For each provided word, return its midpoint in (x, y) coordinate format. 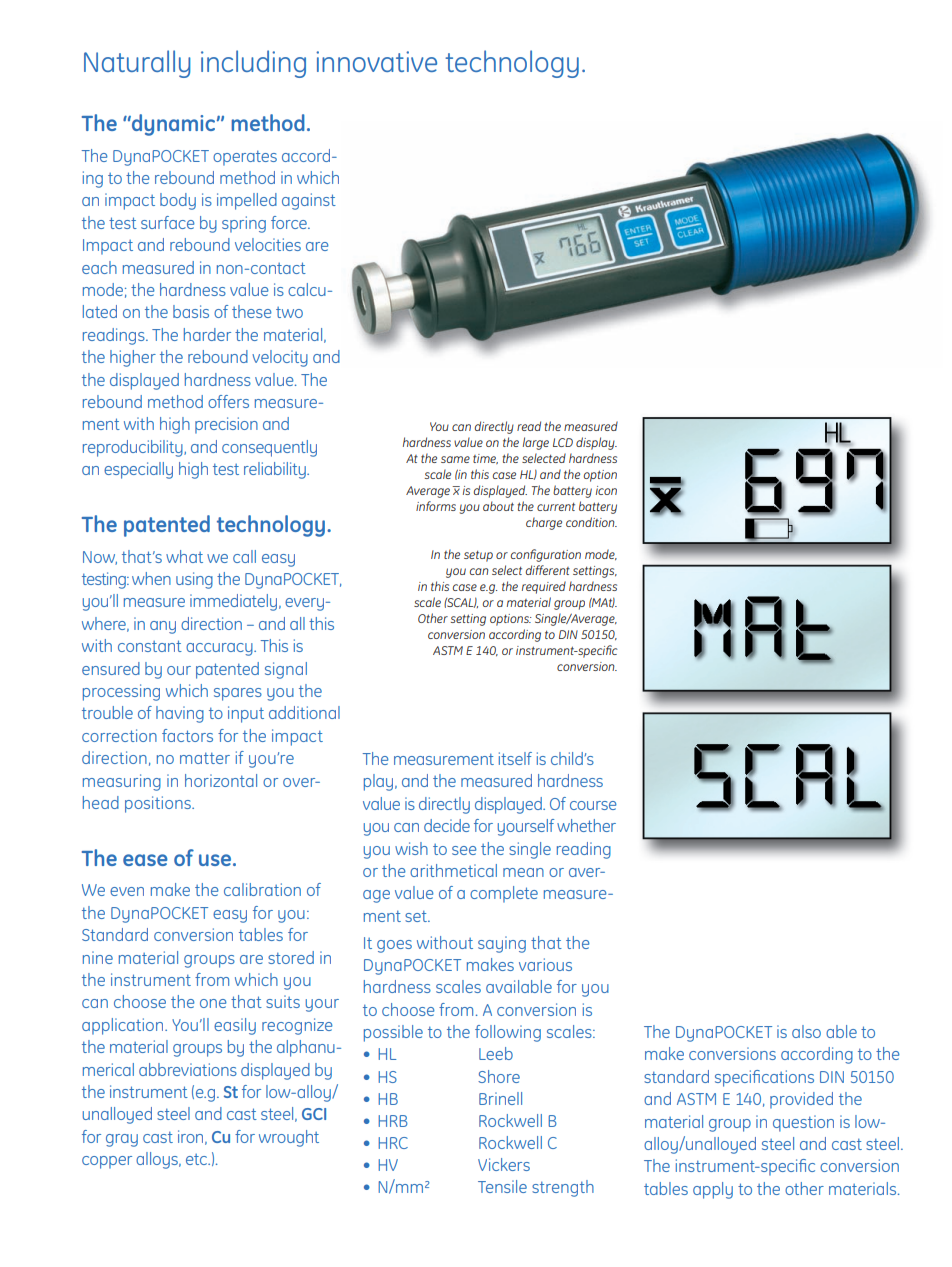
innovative (376, 61)
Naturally (137, 64)
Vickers (504, 1164)
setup (478, 556)
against (309, 201)
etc (197, 1159)
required (544, 587)
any (163, 627)
